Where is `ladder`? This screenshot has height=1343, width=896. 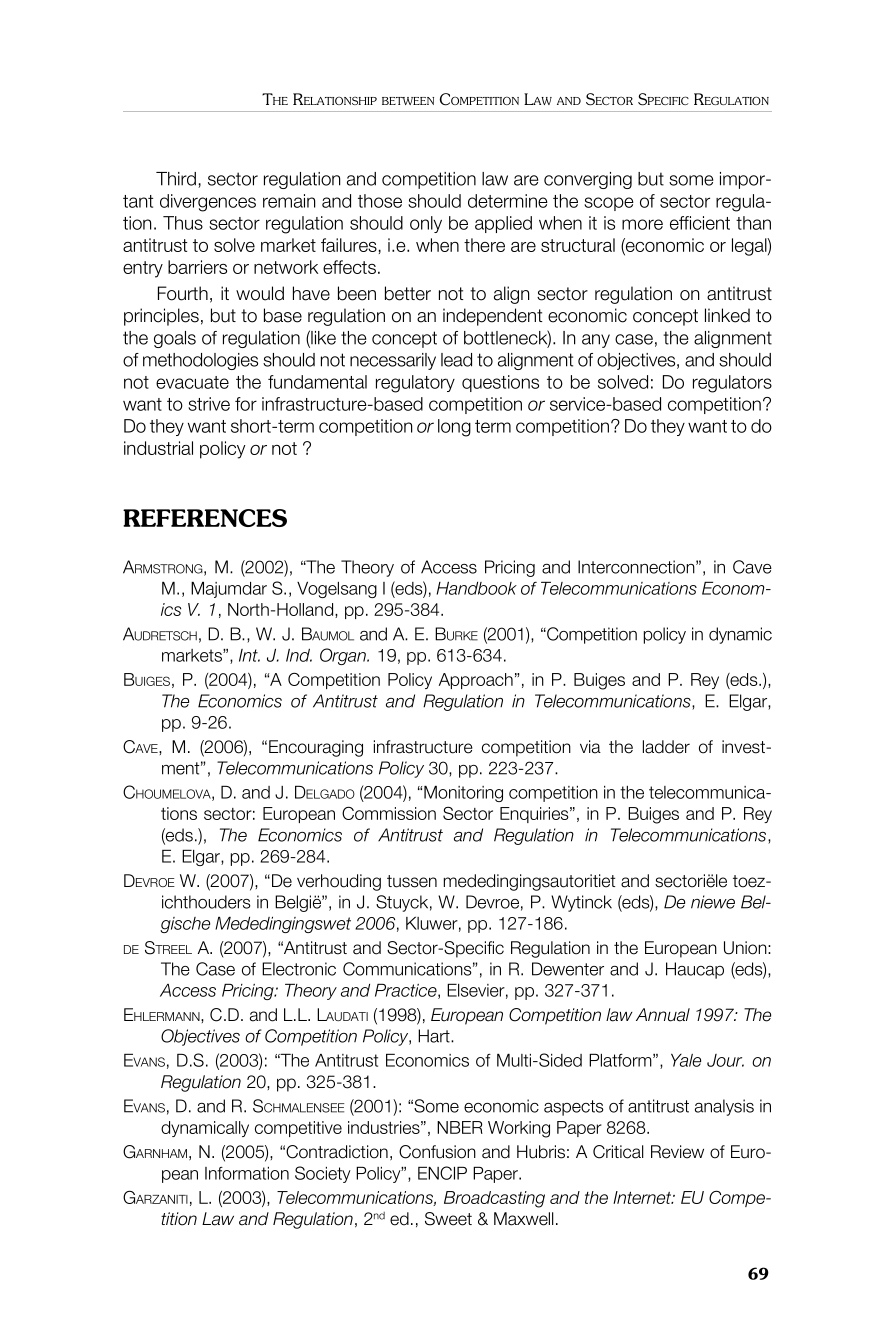 ladder is located at coordinates (666, 747).
